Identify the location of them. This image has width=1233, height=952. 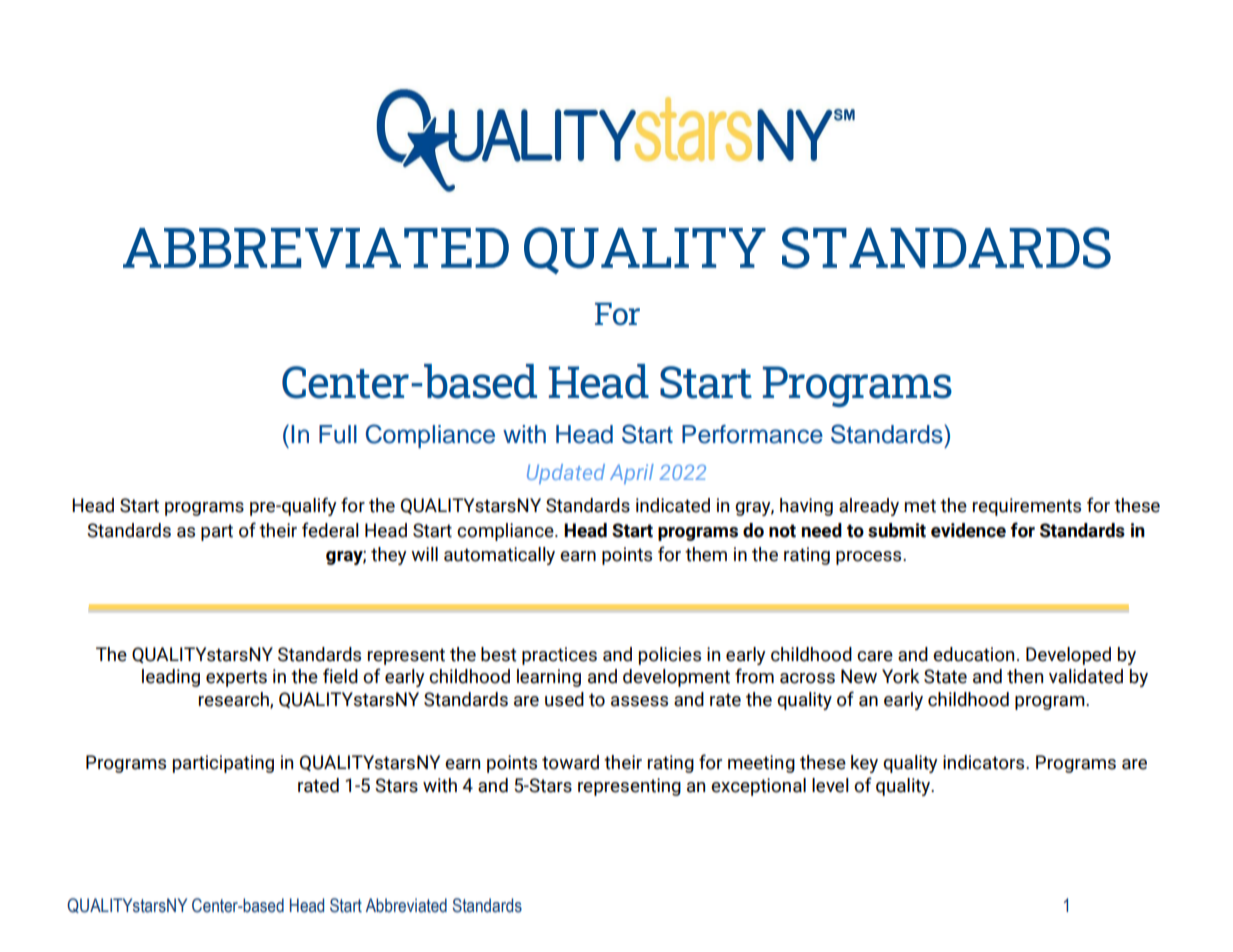
(706, 554).
